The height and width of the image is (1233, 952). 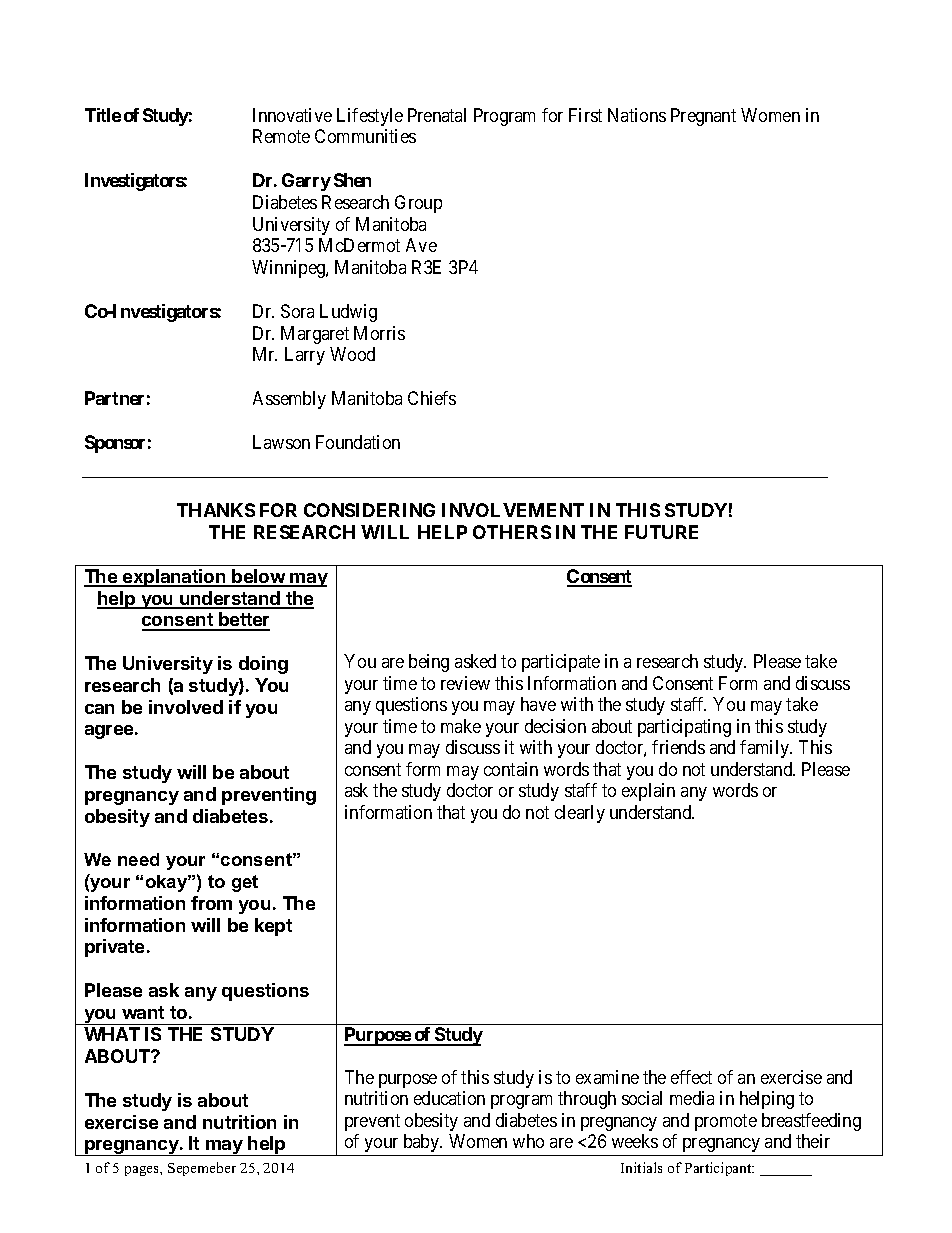 What do you see at coordinates (726, 1122) in the image?
I see `promote` at bounding box center [726, 1122].
